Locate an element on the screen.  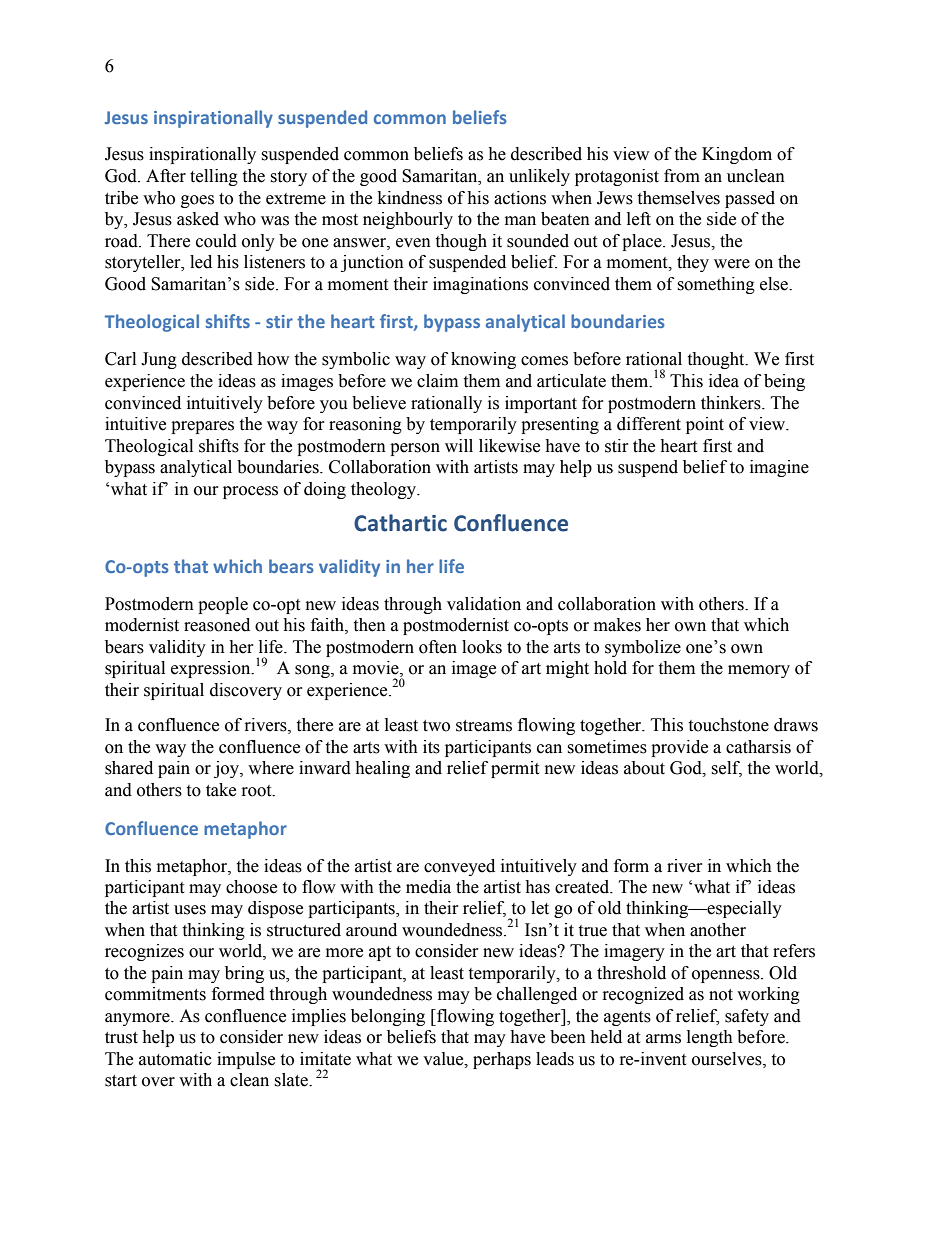
often is located at coordinates (438, 647).
